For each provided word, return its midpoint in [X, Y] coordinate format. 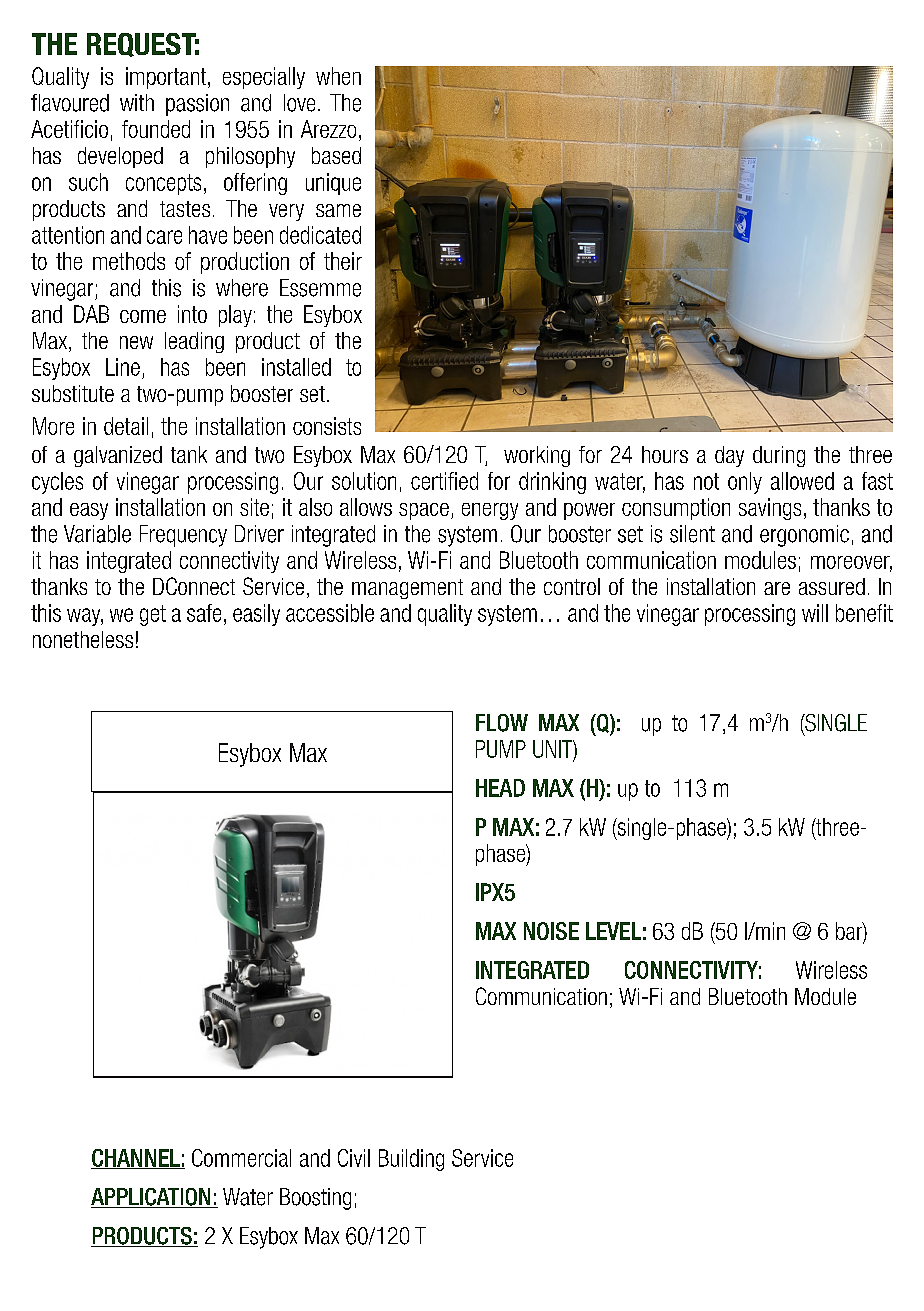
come [143, 316]
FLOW [502, 723]
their [343, 261]
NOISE [551, 931]
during [779, 456]
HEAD [500, 788]
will [815, 613]
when [338, 76]
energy [490, 511]
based [336, 155]
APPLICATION [152, 1198]
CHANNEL [136, 1159]
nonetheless [83, 639]
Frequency [183, 536]
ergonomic [804, 536]
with [137, 102]
